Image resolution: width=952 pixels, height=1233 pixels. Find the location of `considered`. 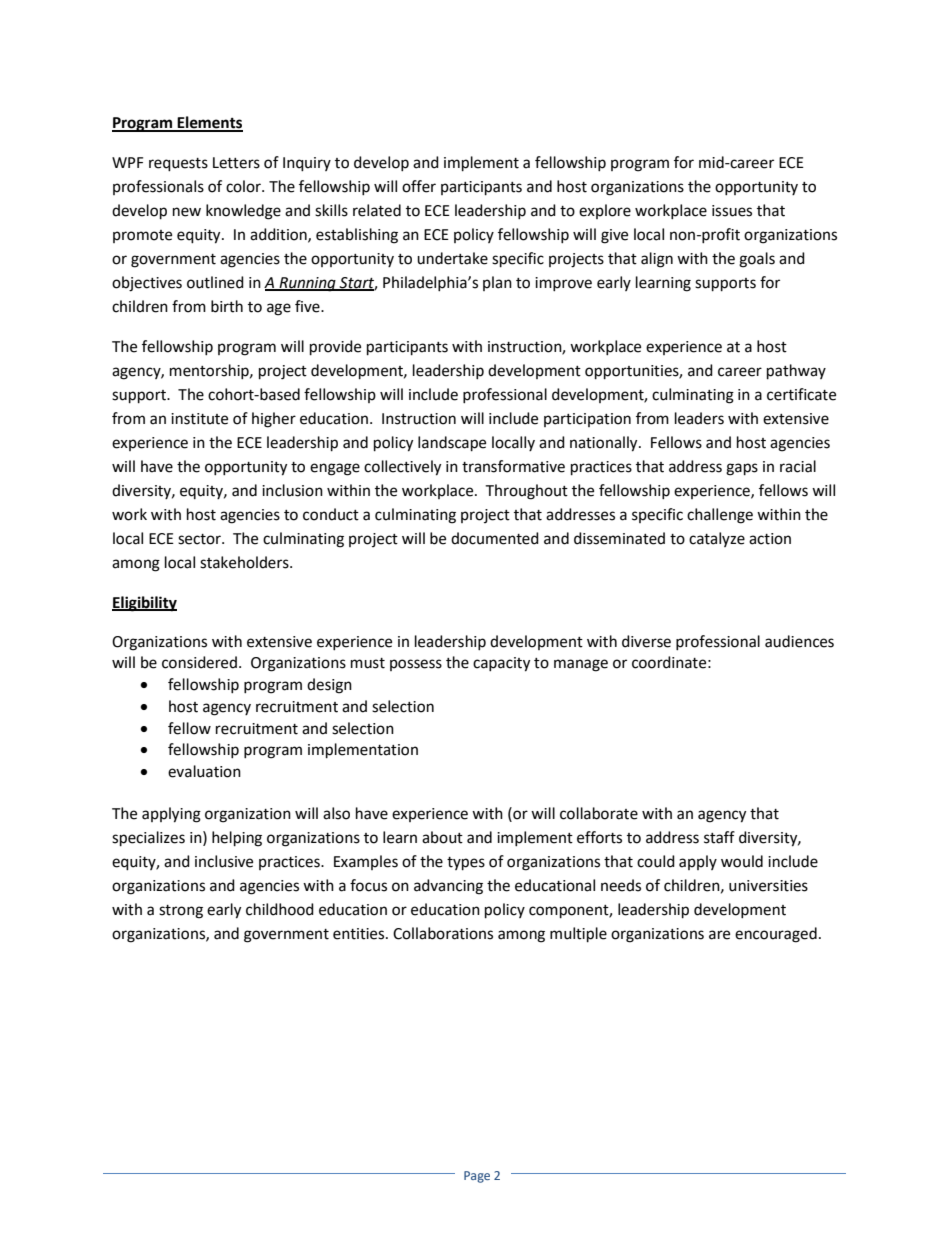

considered is located at coordinates (199, 662).
